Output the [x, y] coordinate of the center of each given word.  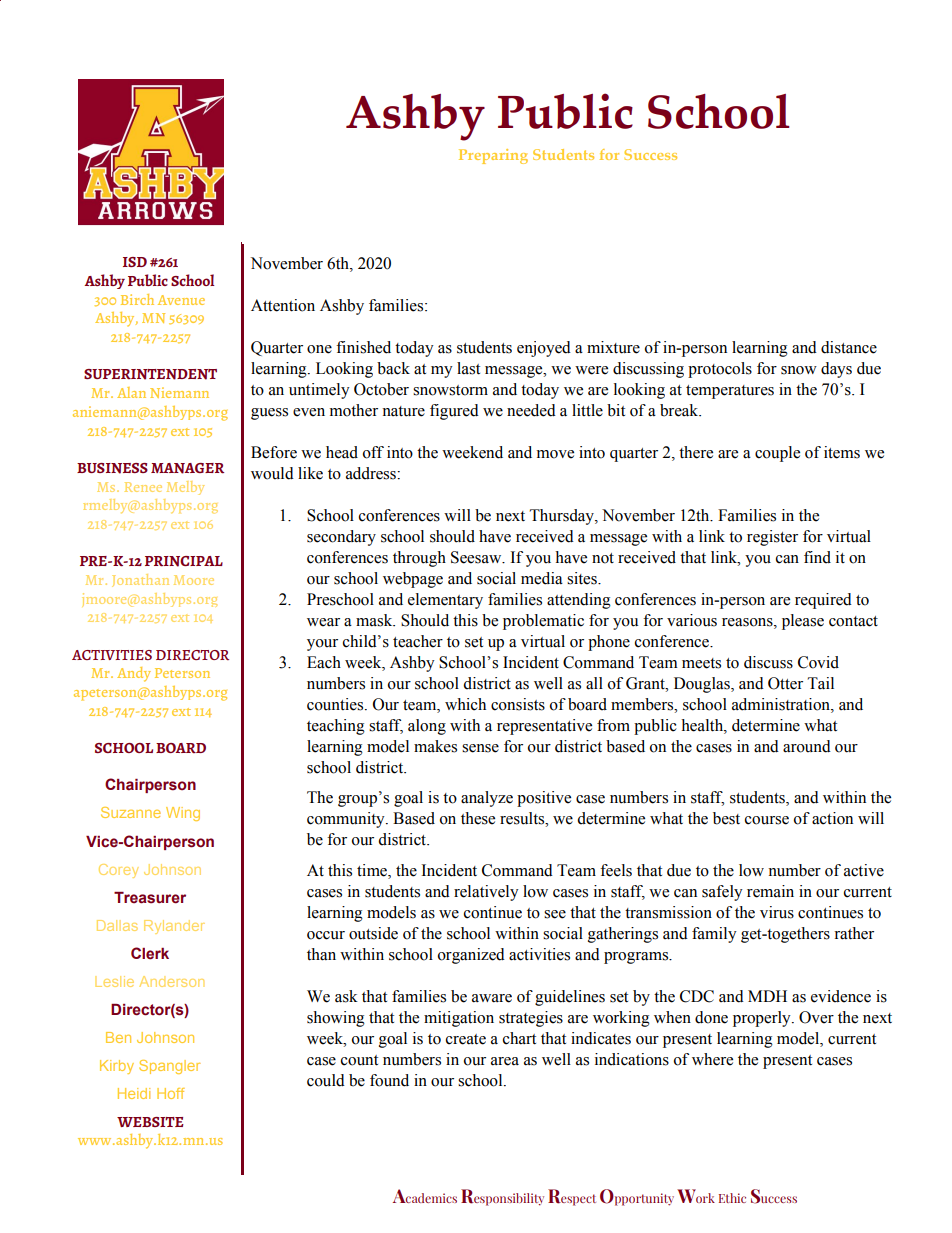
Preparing [493, 156]
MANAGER [187, 468]
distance [849, 347]
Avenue [181, 300]
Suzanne [131, 812]
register [772, 538]
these [478, 818]
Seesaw [477, 557]
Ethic [732, 1198]
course [767, 820]
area [505, 1061]
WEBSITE [150, 1122]
